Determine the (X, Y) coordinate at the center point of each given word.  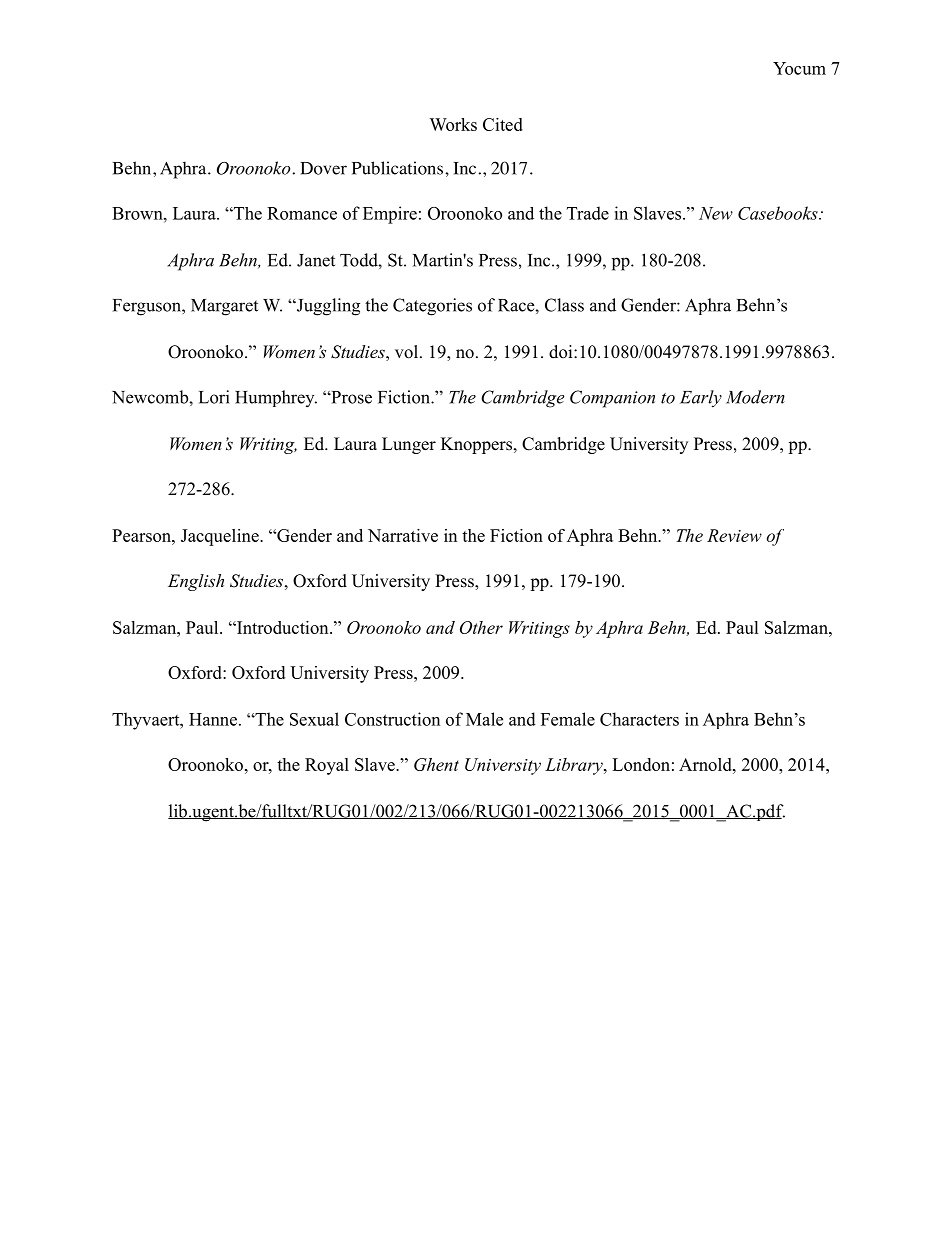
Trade (588, 213)
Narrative (403, 535)
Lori (214, 397)
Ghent (436, 764)
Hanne (213, 719)
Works (453, 124)
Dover (323, 168)
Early (701, 399)
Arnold (706, 764)
